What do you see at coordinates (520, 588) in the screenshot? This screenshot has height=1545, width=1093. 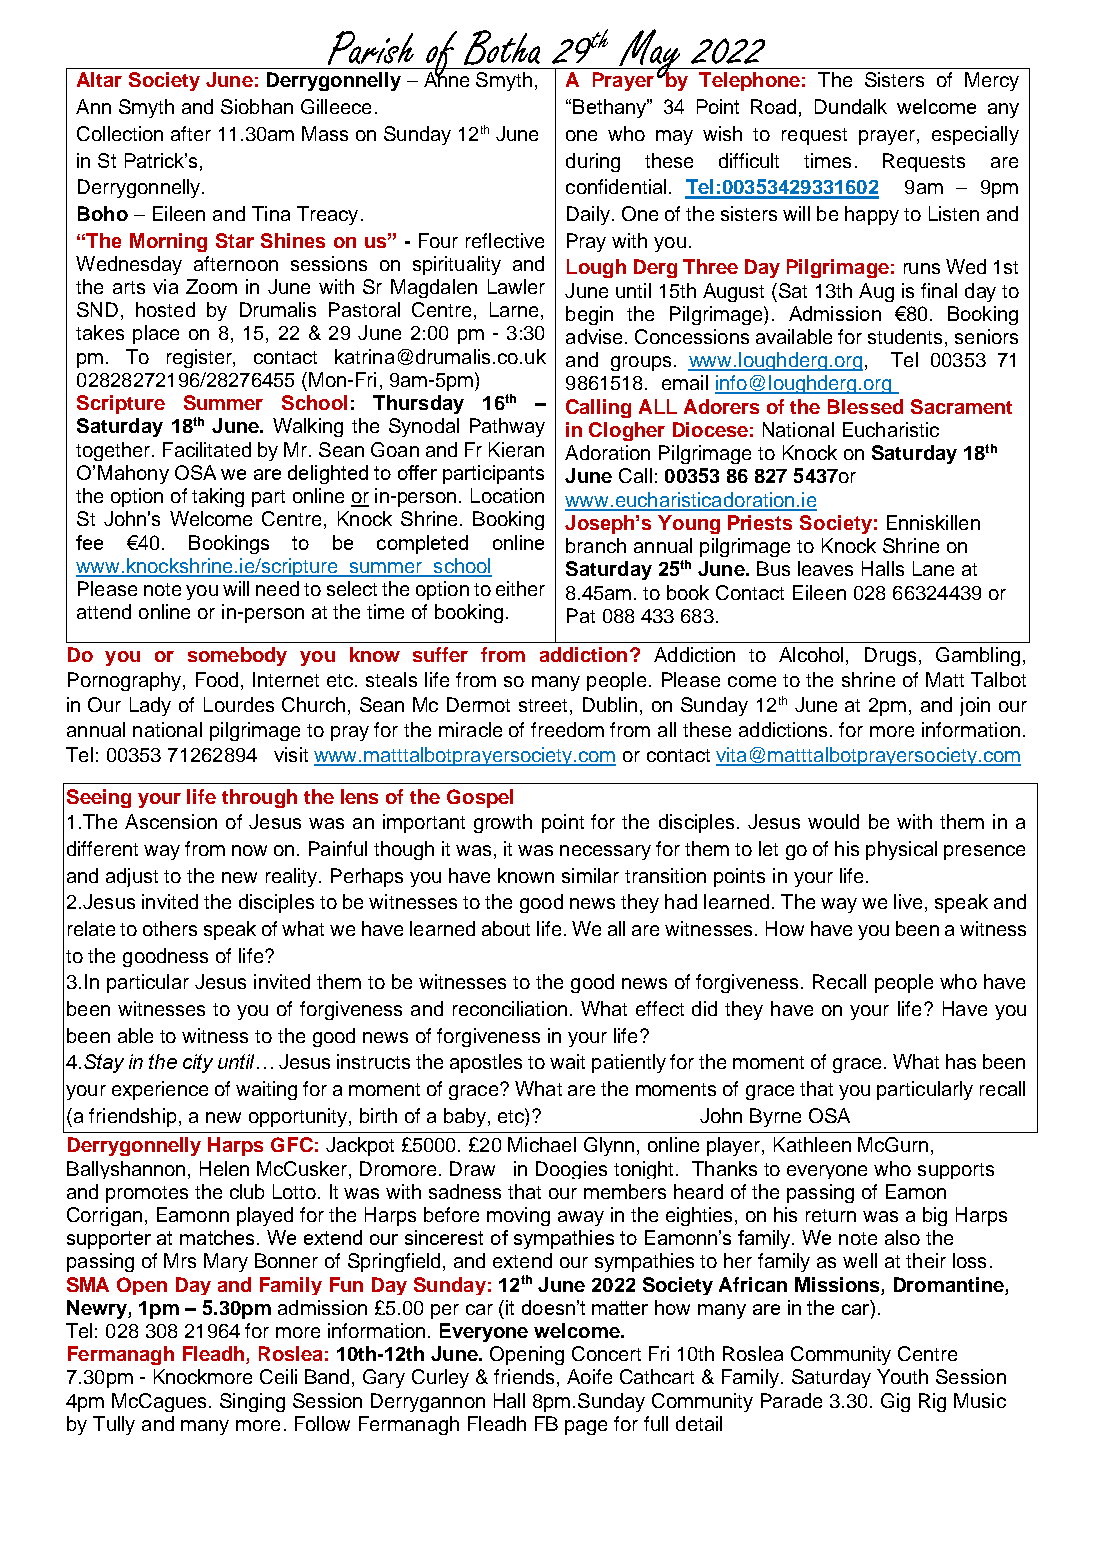 I see `either` at bounding box center [520, 588].
